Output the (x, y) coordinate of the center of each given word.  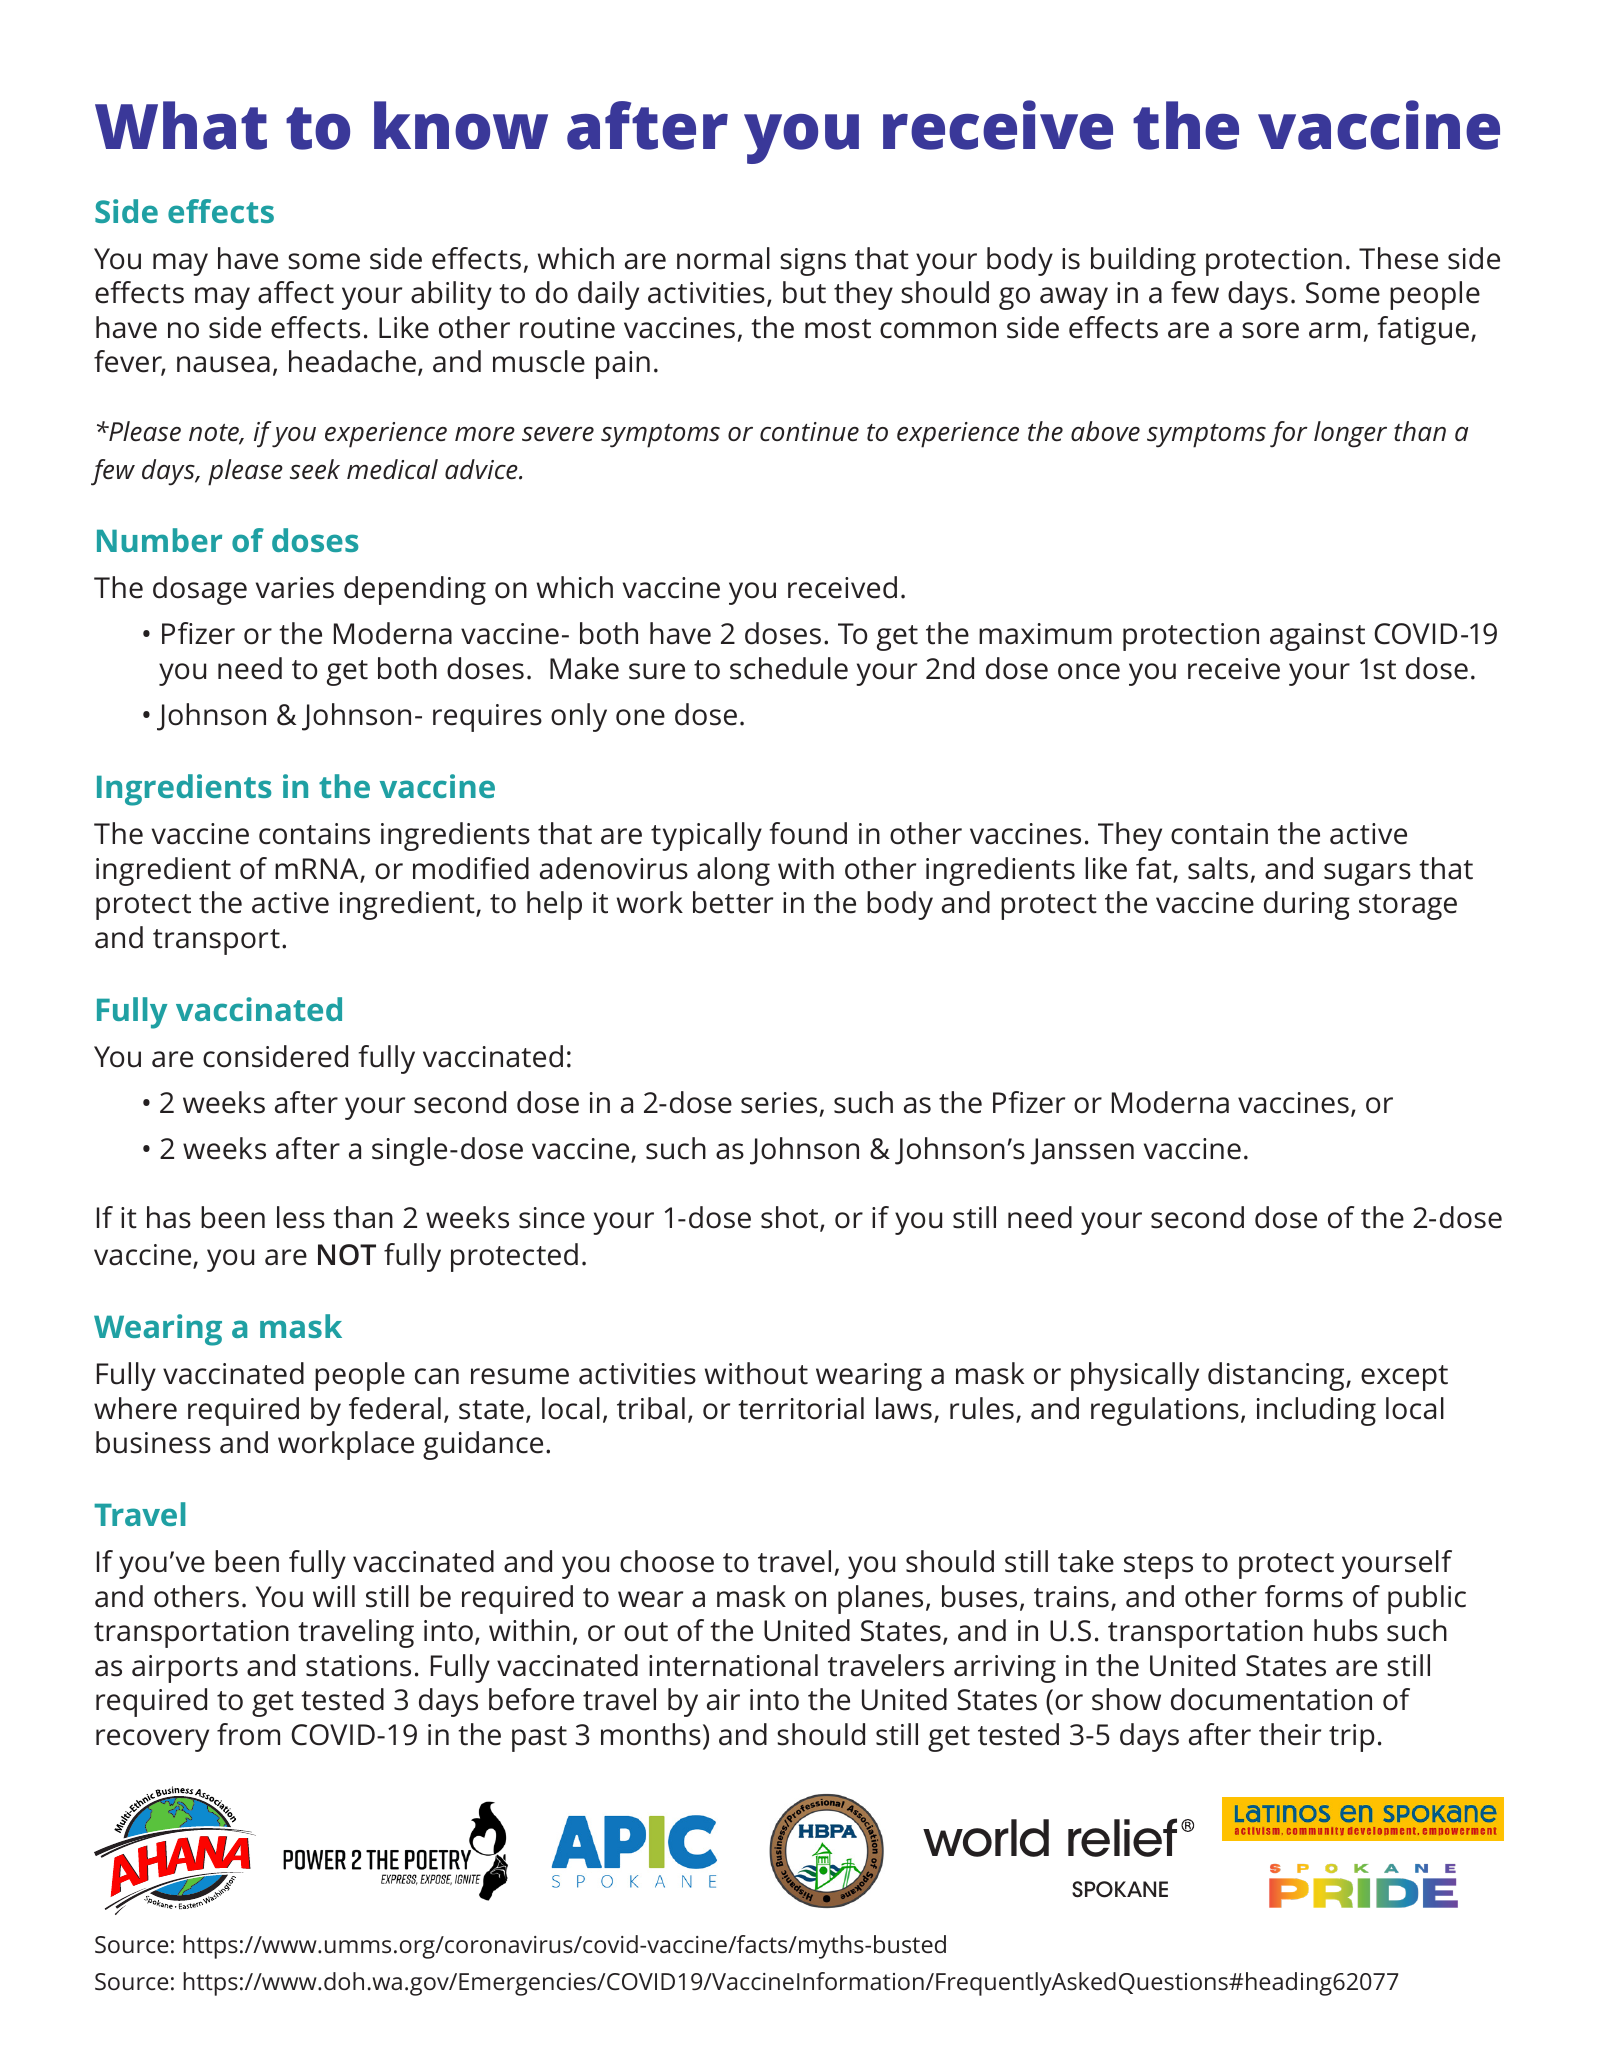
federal (395, 1408)
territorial (801, 1408)
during (1307, 905)
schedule (789, 668)
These (1398, 258)
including (1316, 1411)
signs (813, 262)
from (248, 1734)
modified (471, 868)
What (181, 125)
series (779, 1103)
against (1317, 637)
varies (295, 588)
